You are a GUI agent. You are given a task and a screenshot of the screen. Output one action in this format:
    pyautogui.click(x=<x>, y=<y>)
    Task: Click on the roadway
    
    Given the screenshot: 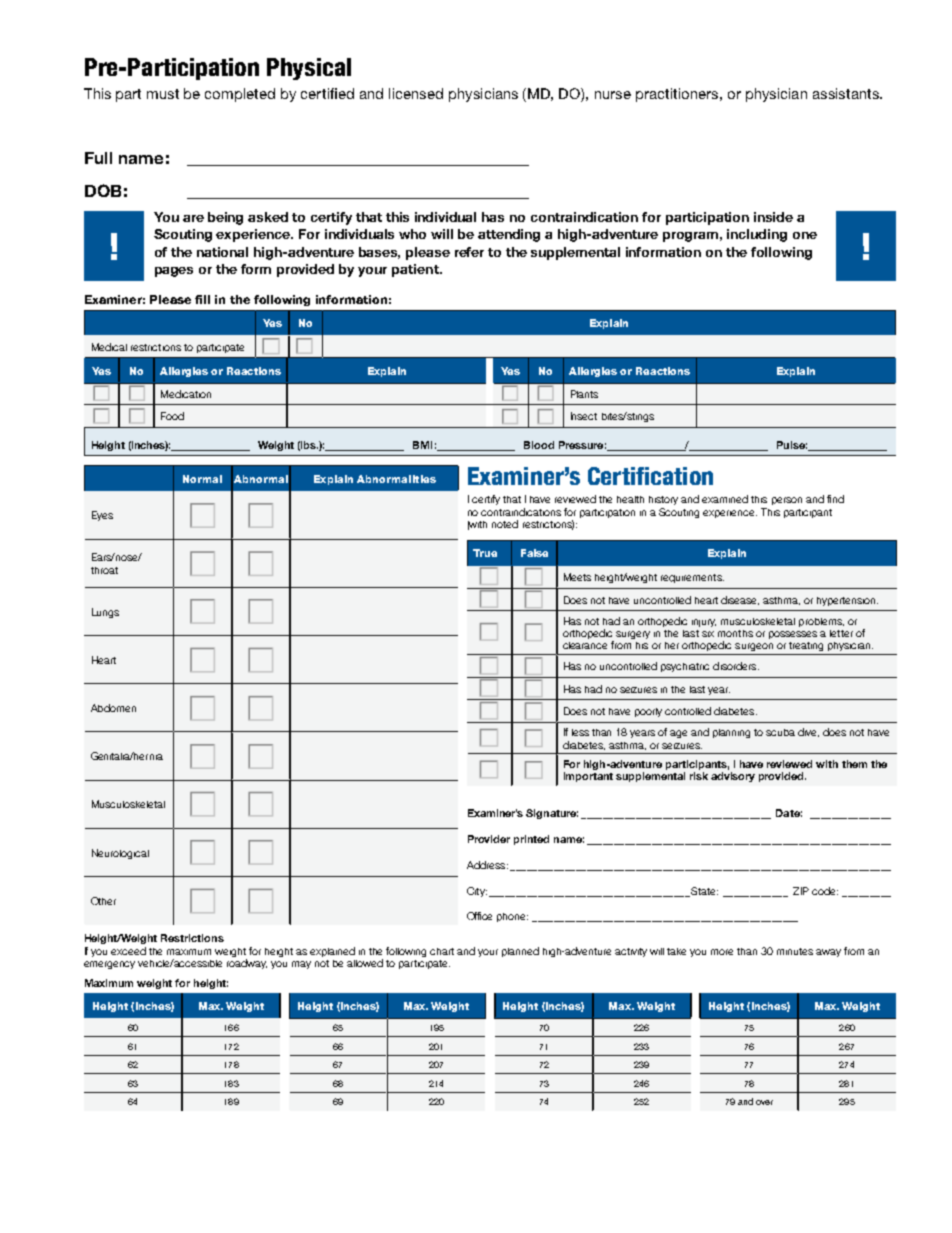 What is the action you would take?
    pyautogui.click(x=247, y=964)
